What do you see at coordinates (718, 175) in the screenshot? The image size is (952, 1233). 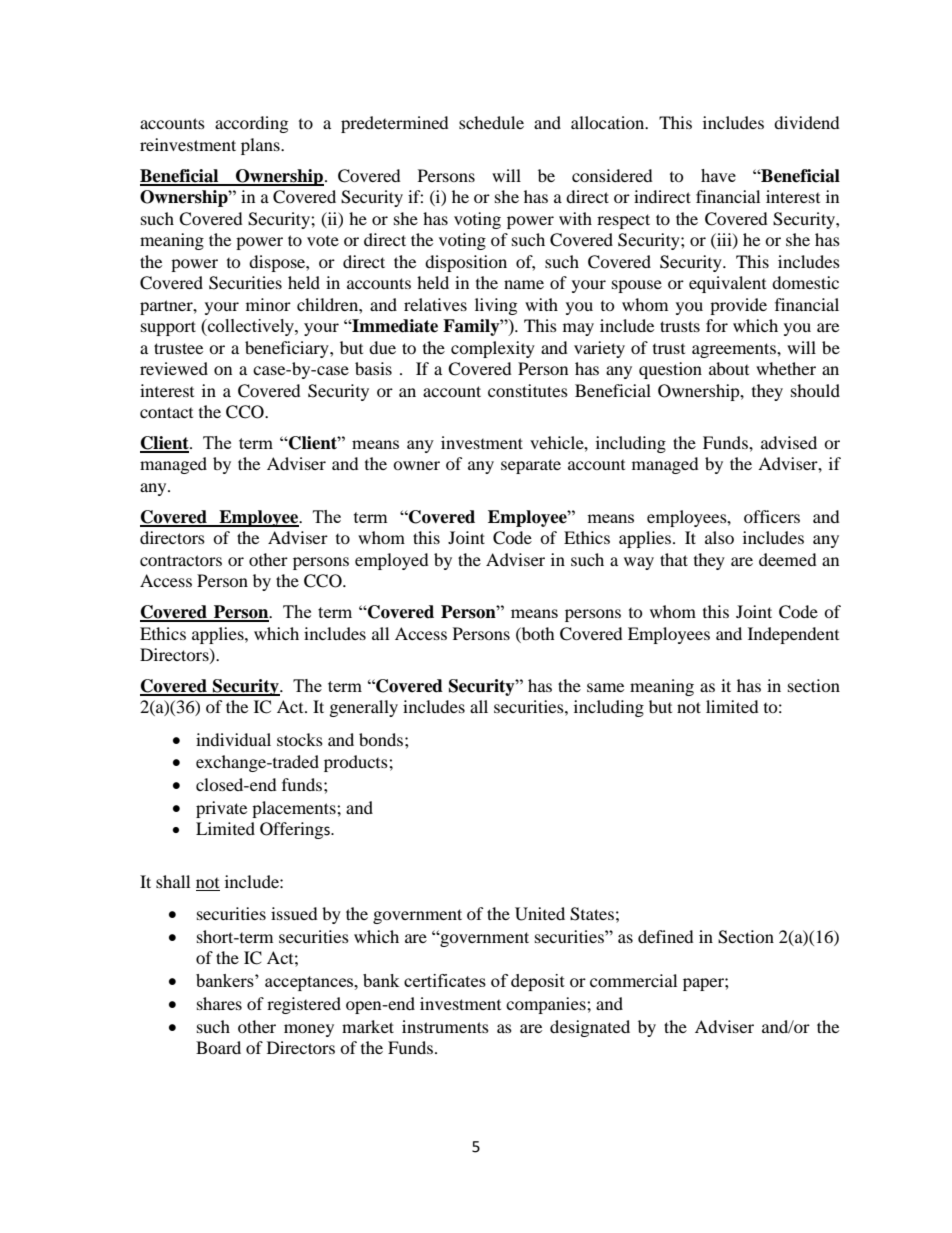 I see `have` at bounding box center [718, 175].
